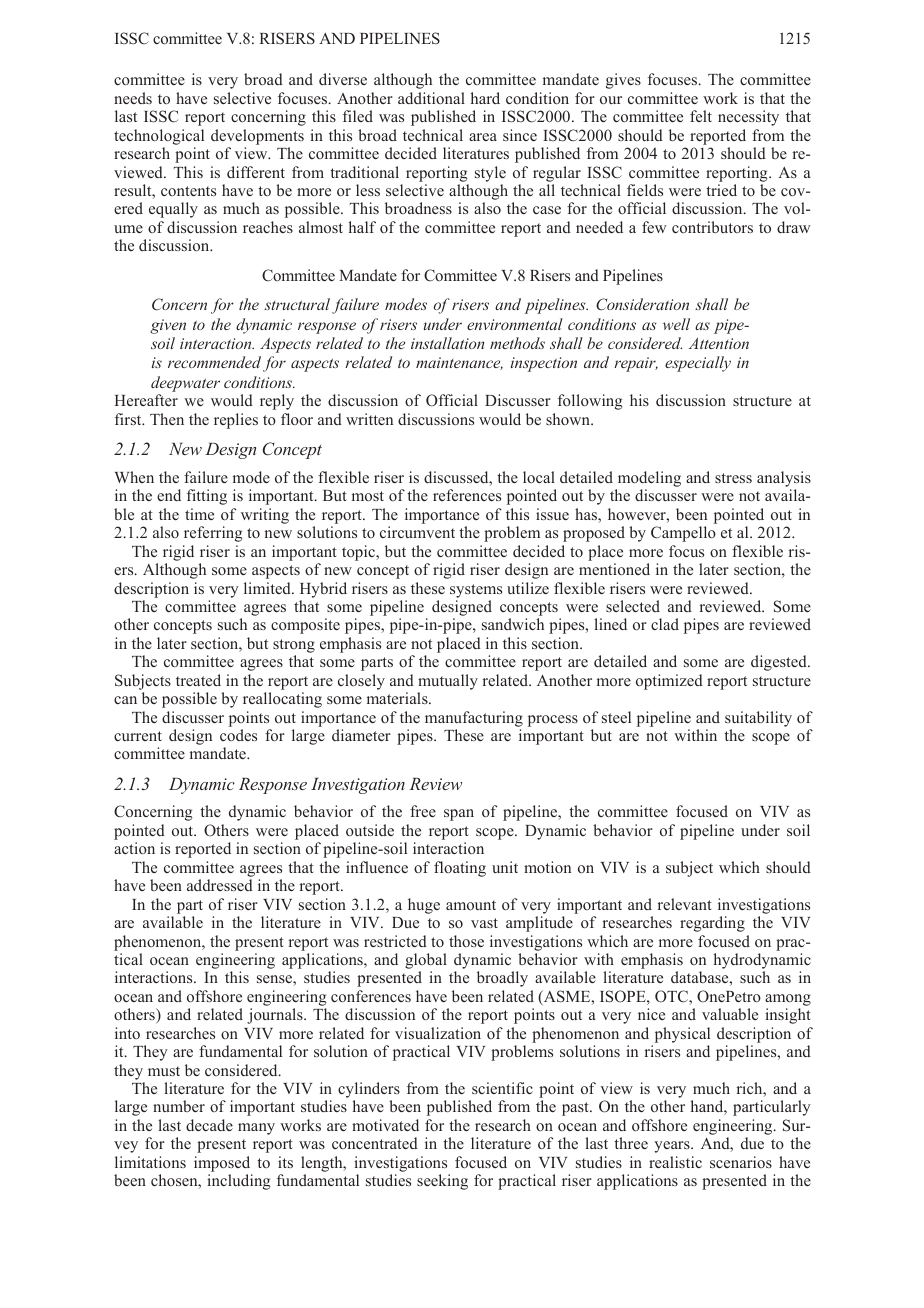  I want to click on technological, so click(159, 137).
